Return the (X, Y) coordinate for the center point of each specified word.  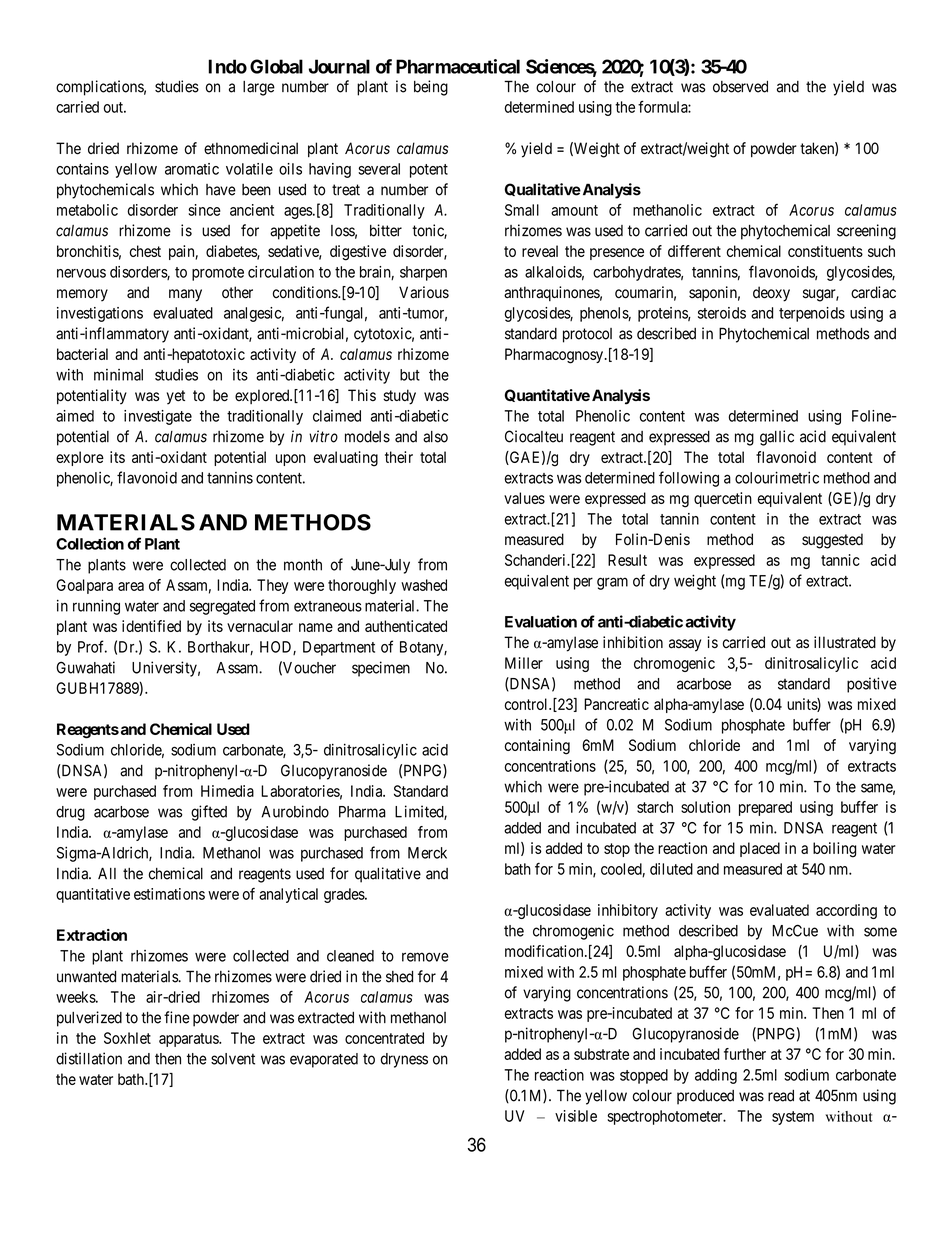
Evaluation (541, 621)
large (259, 88)
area (131, 586)
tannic (840, 560)
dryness (404, 1060)
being (431, 88)
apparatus (189, 1040)
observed (740, 87)
